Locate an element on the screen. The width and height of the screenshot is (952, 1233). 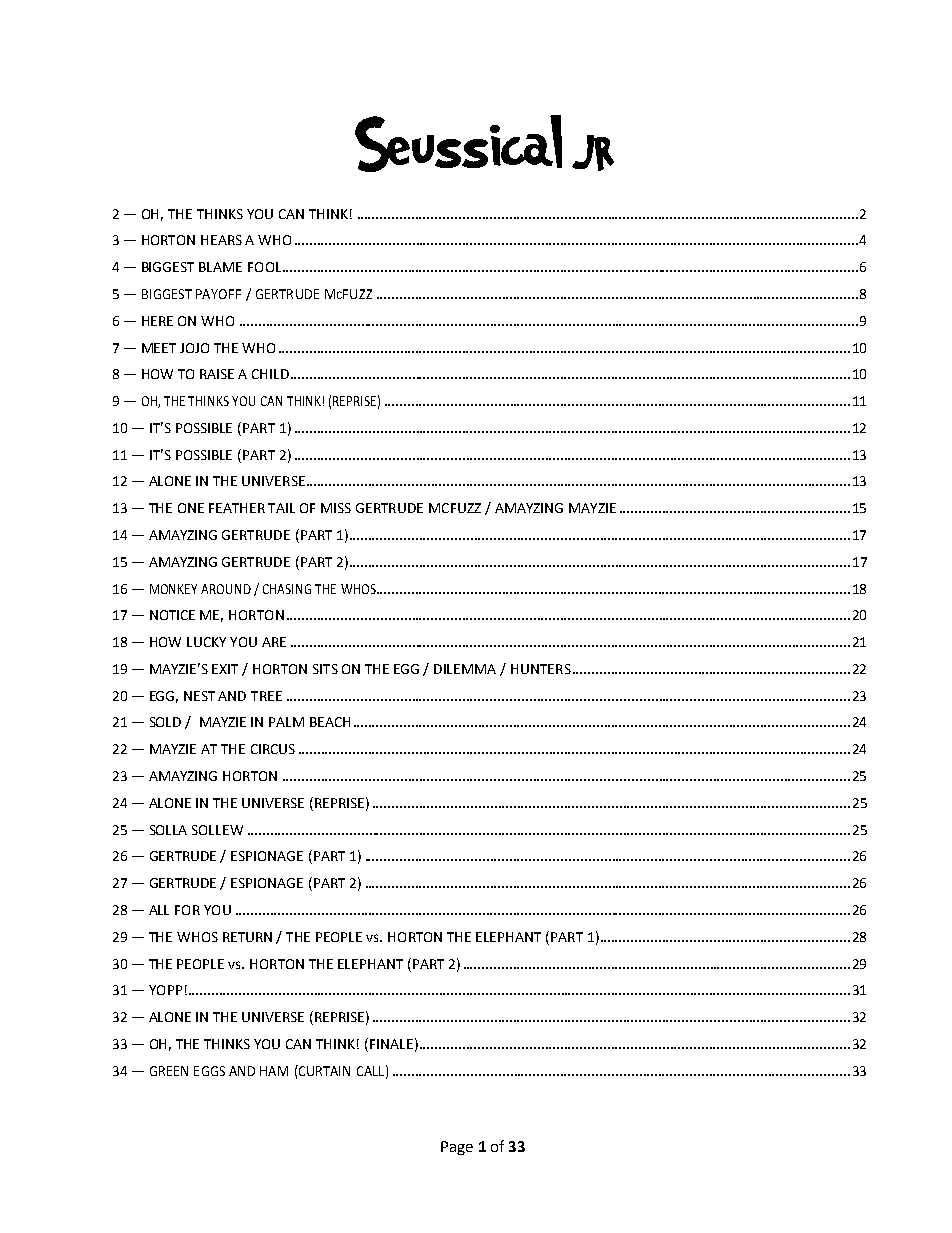
RETURN is located at coordinates (247, 937).
